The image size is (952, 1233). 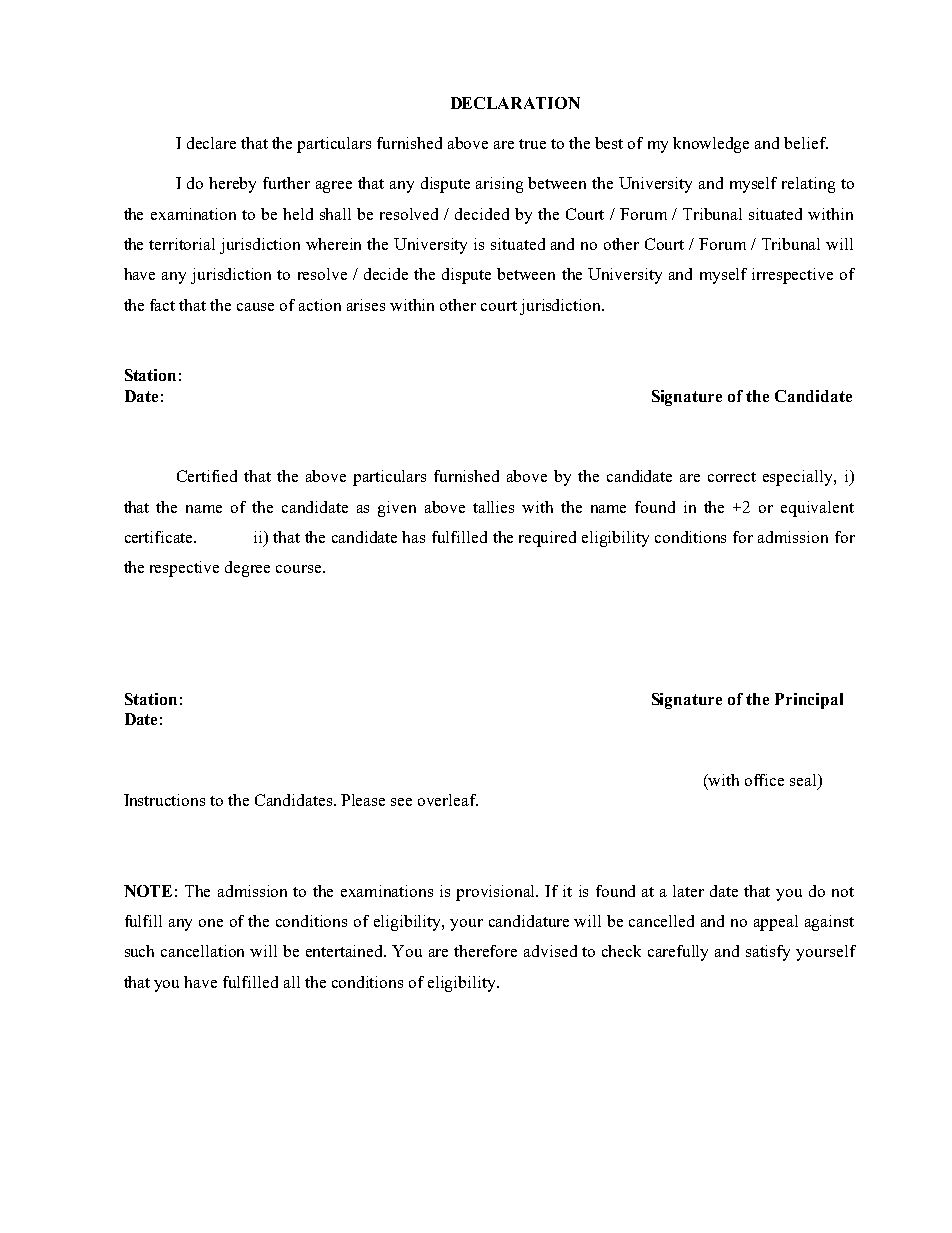 What do you see at coordinates (515, 103) in the page?
I see `DECLARATION` at bounding box center [515, 103].
